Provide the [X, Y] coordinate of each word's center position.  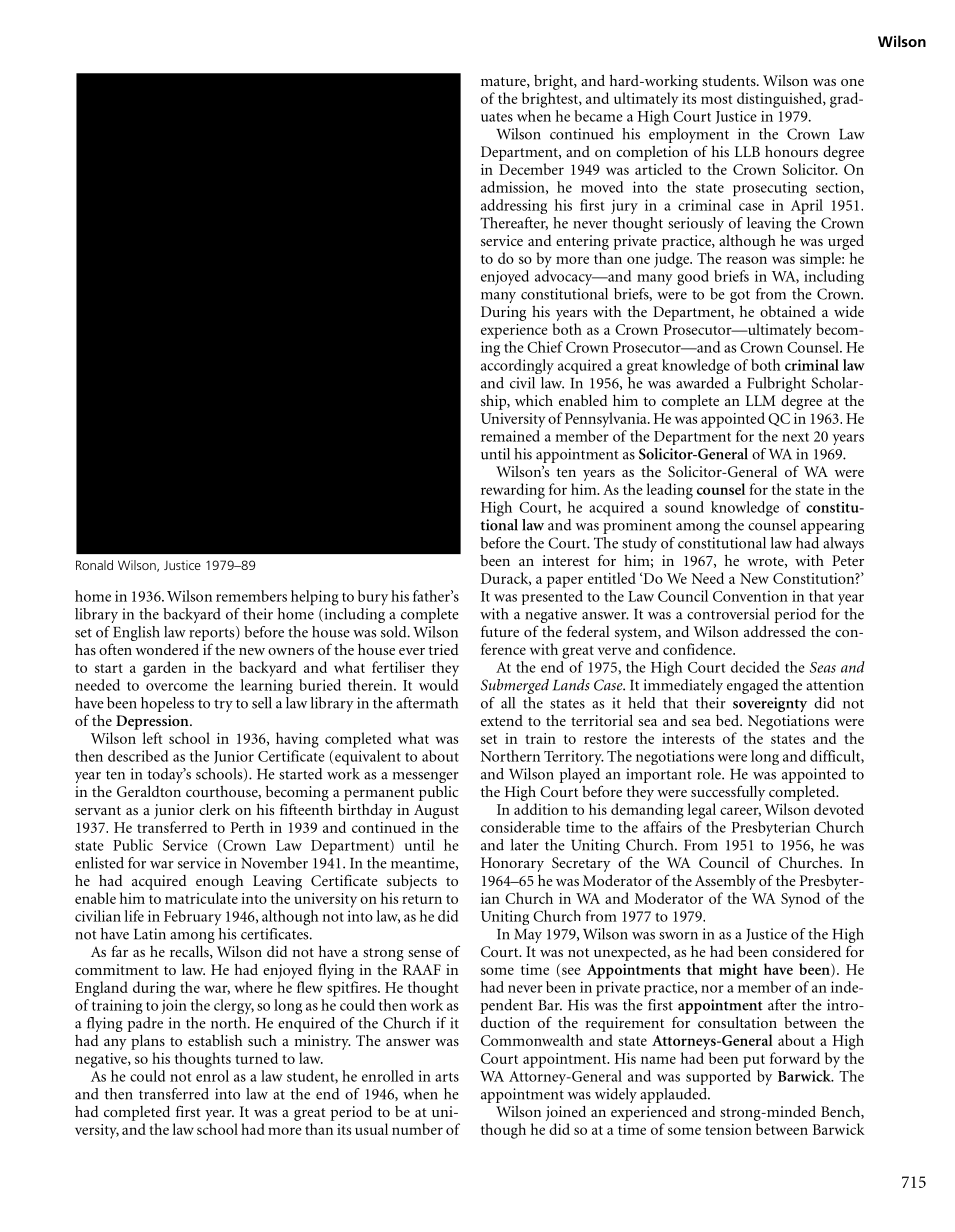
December [531, 169]
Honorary [512, 864]
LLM [761, 400]
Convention [750, 596]
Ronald [94, 565]
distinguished [781, 100]
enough [220, 882]
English [136, 633]
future [500, 631]
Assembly [725, 882]
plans [148, 1042]
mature [504, 82]
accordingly [517, 366]
